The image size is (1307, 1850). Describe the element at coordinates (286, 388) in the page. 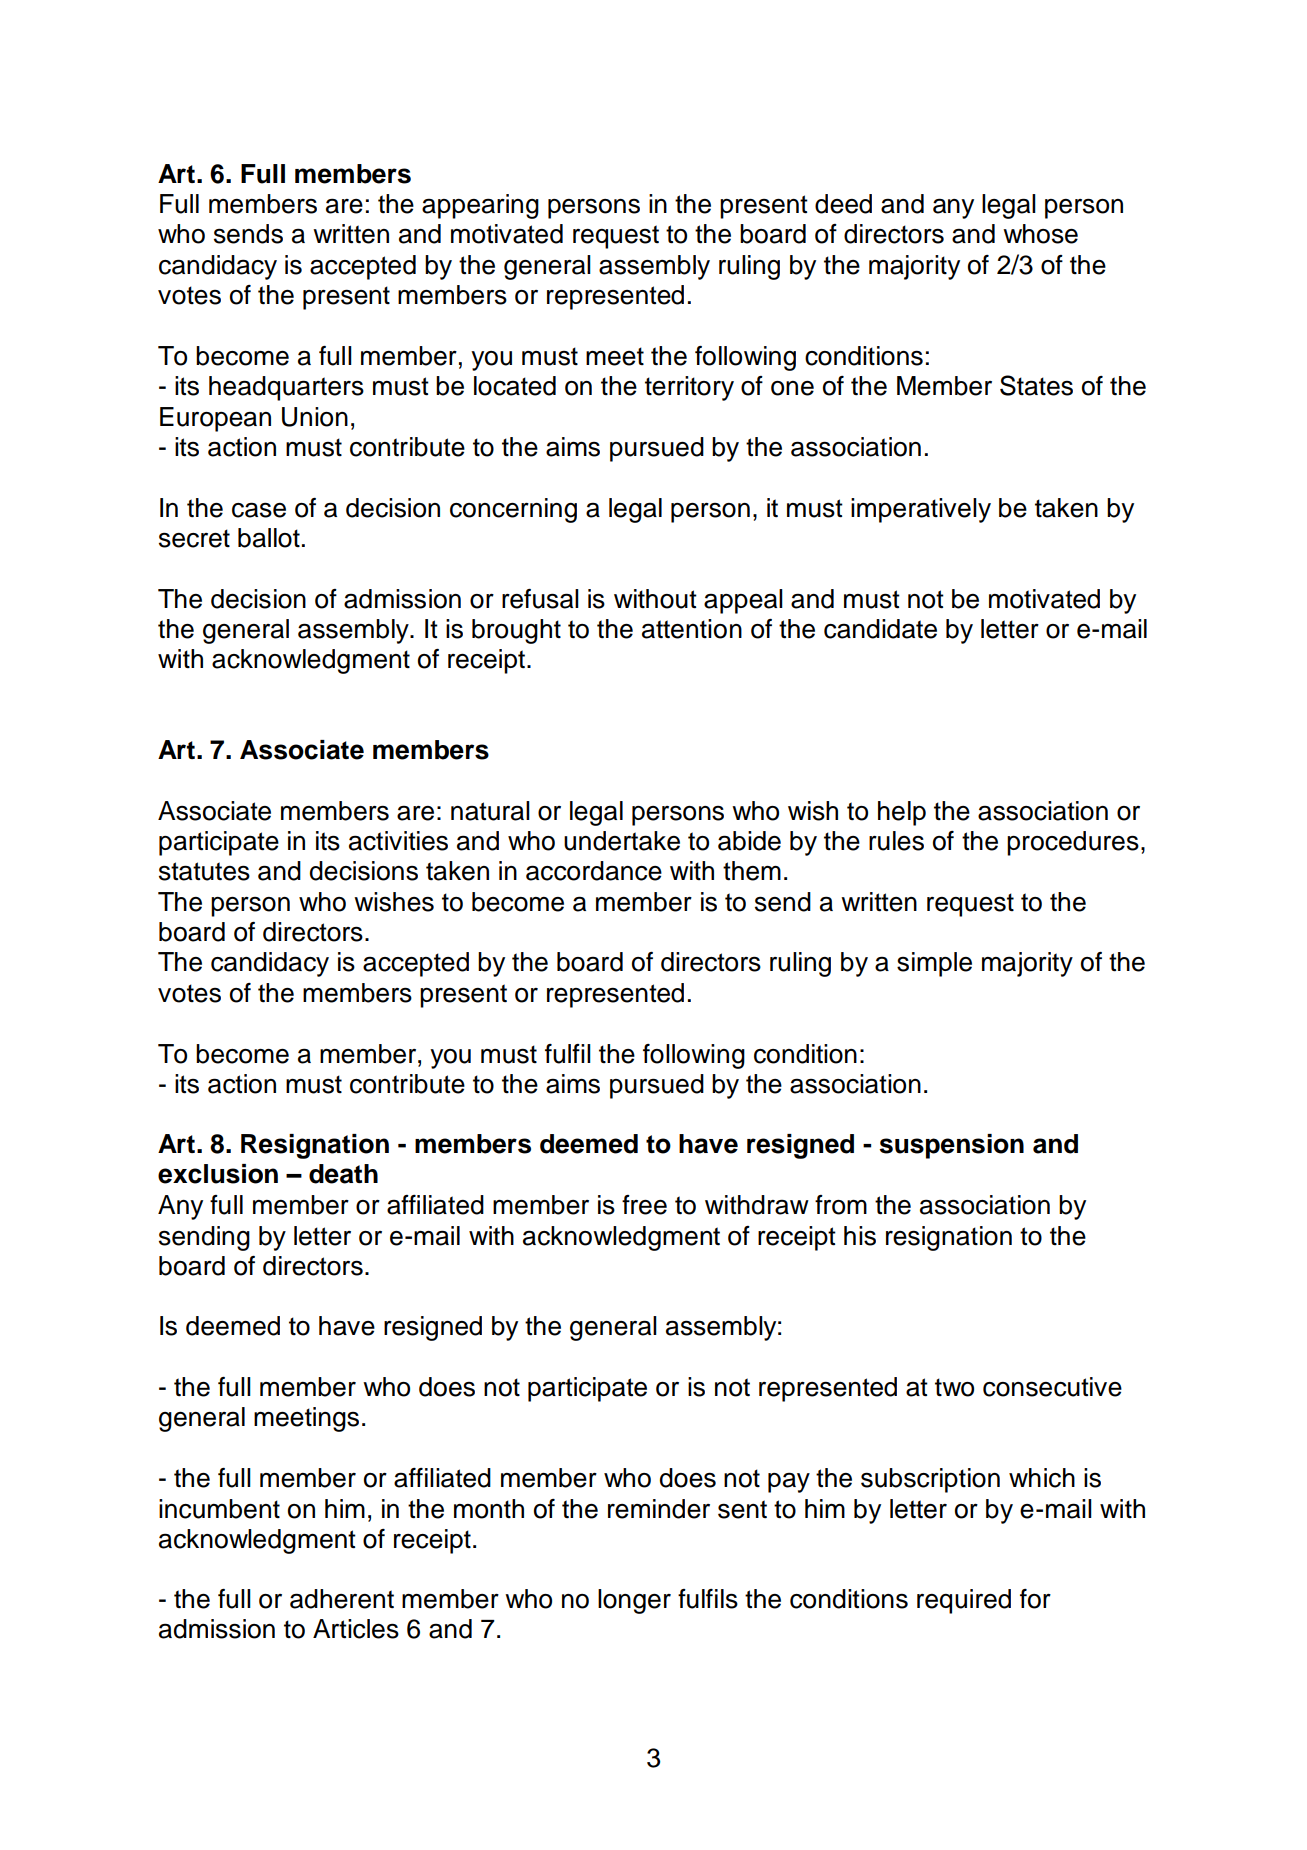

I see `headquarters` at that location.
